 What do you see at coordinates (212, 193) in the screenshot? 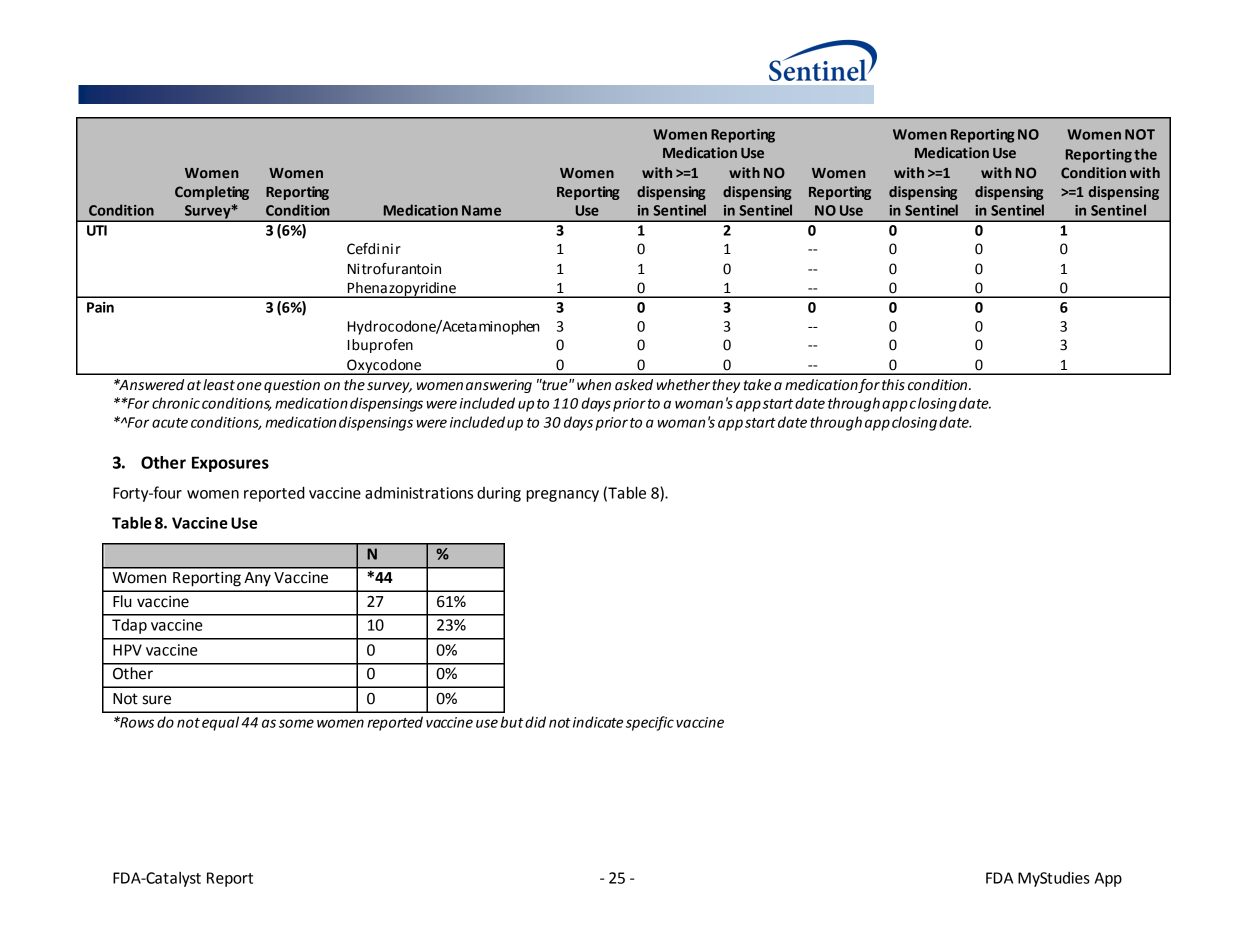
I see `Completing` at bounding box center [212, 193].
